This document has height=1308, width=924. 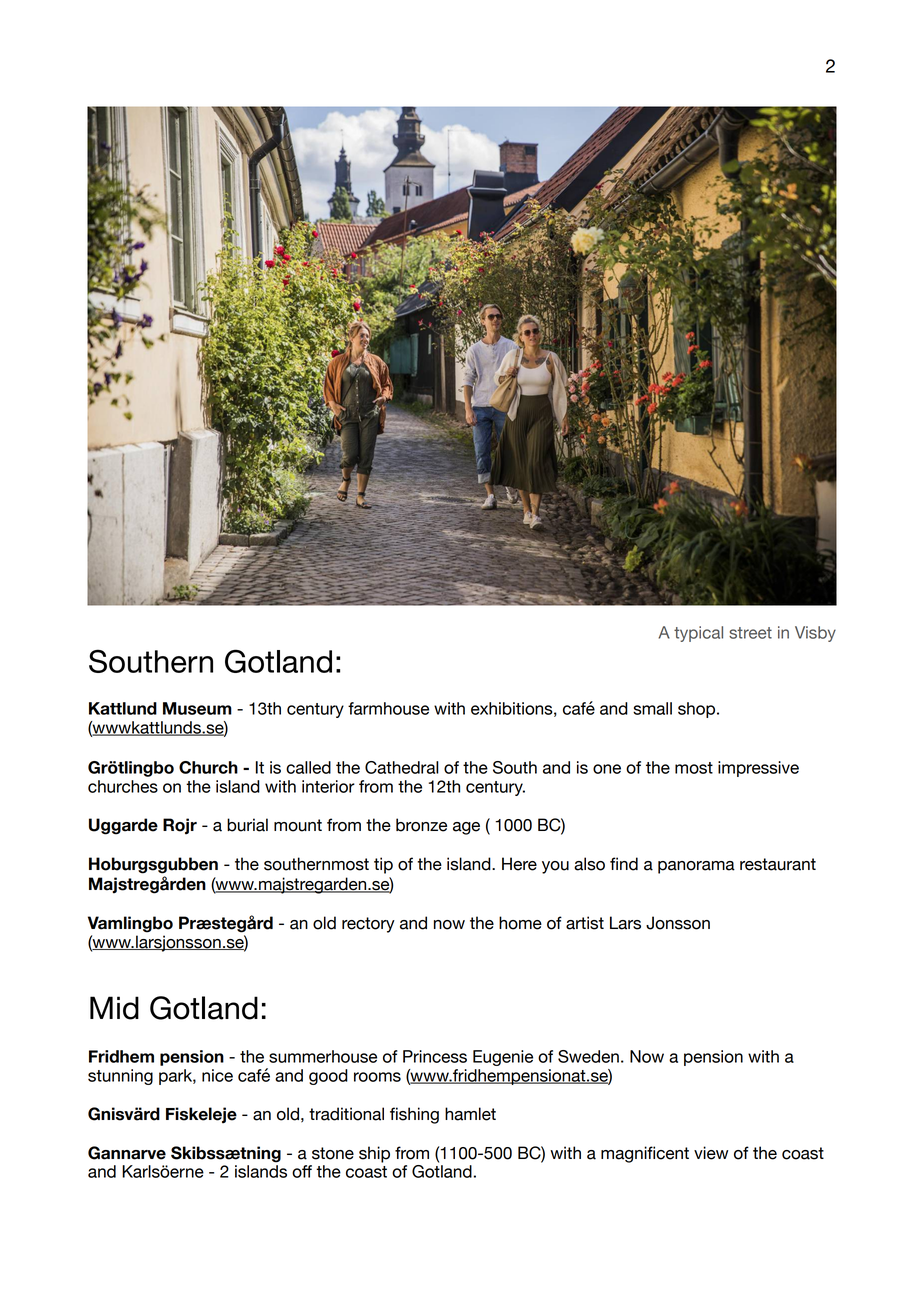 I want to click on interior, so click(x=328, y=786).
